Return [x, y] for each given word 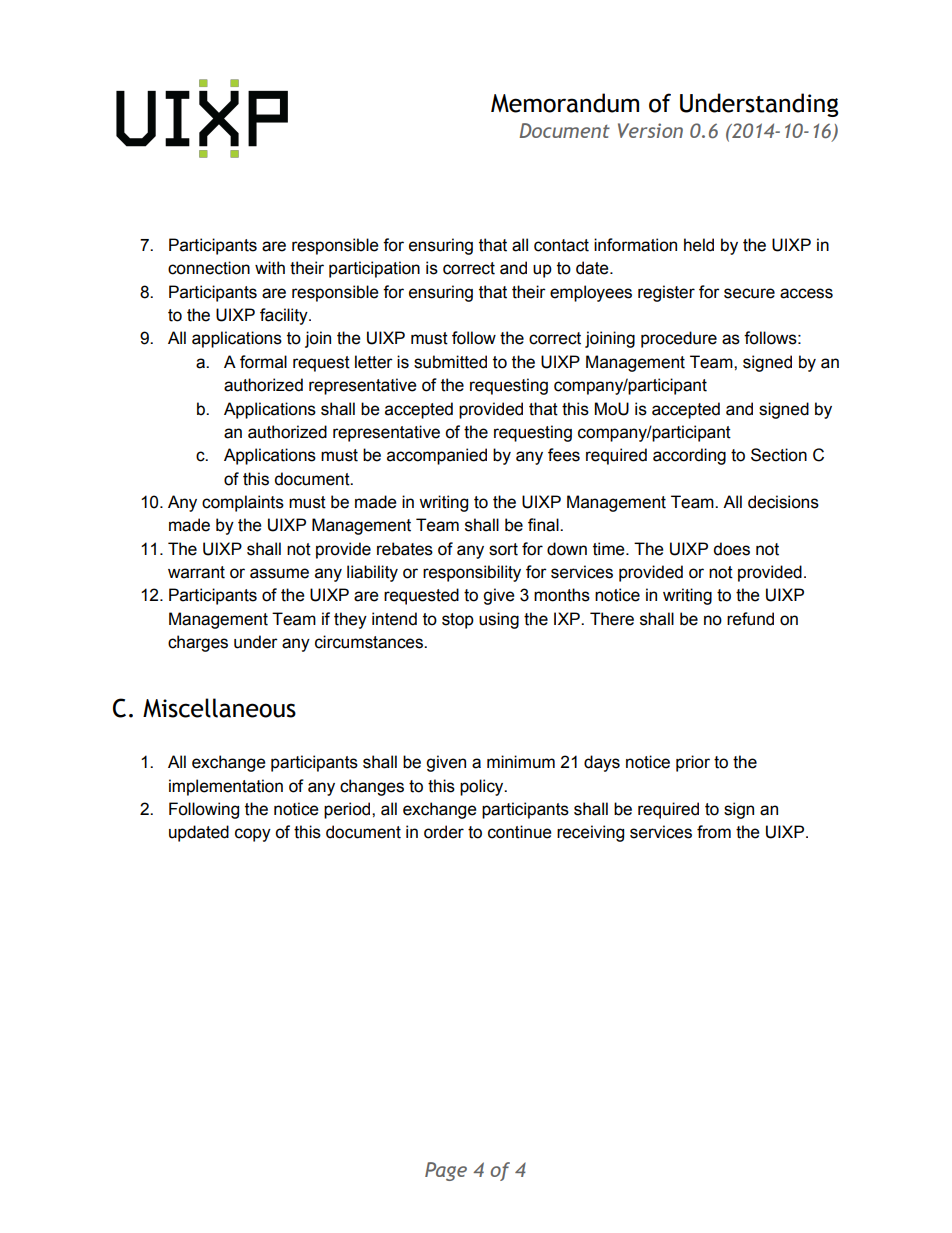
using [499, 620]
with [270, 268]
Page [446, 1171]
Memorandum [565, 103]
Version [650, 130]
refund [750, 619]
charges [198, 643]
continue [520, 832]
